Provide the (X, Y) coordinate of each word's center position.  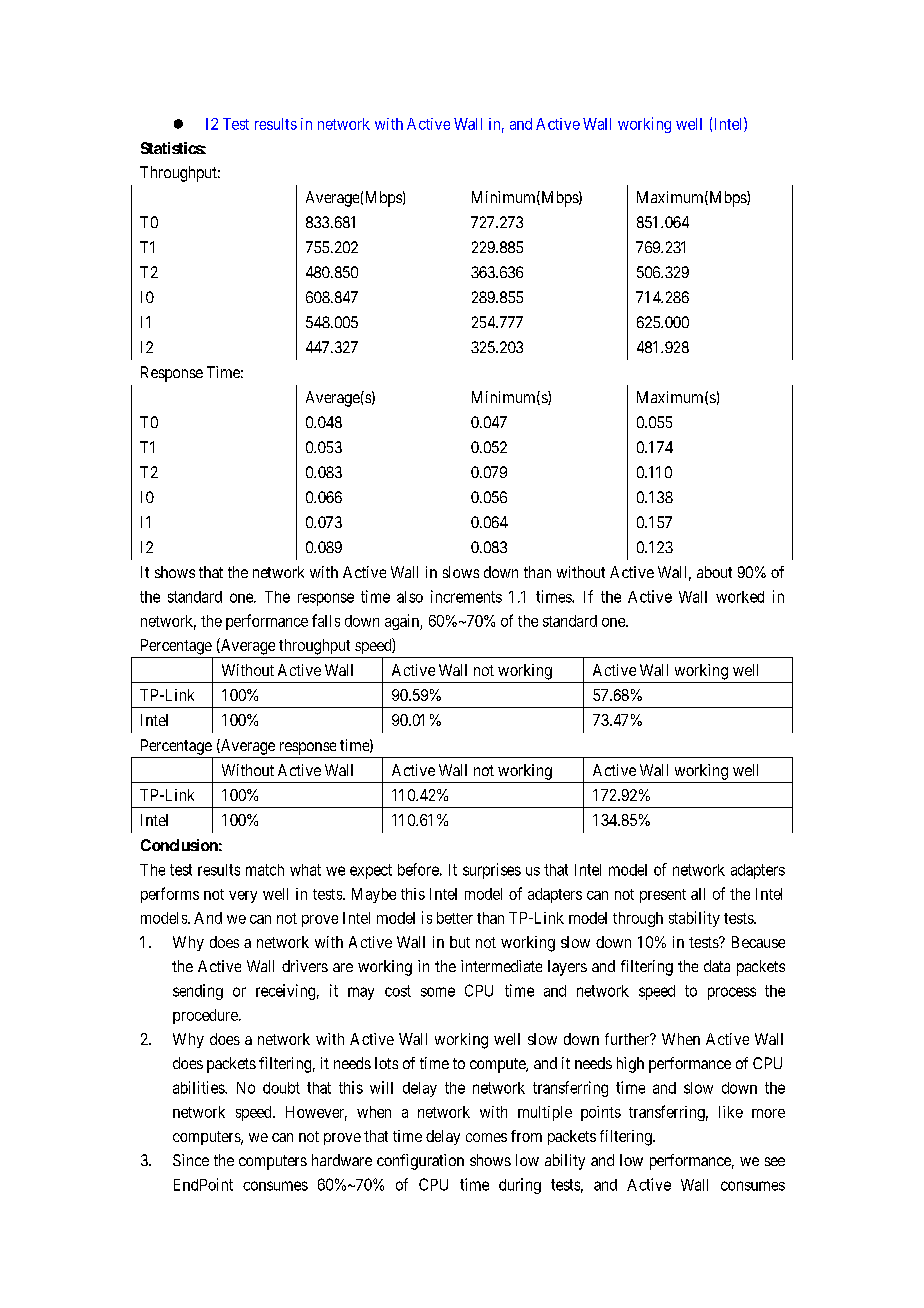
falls (326, 620)
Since (191, 1160)
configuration (420, 1162)
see (775, 1161)
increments (466, 596)
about (714, 572)
